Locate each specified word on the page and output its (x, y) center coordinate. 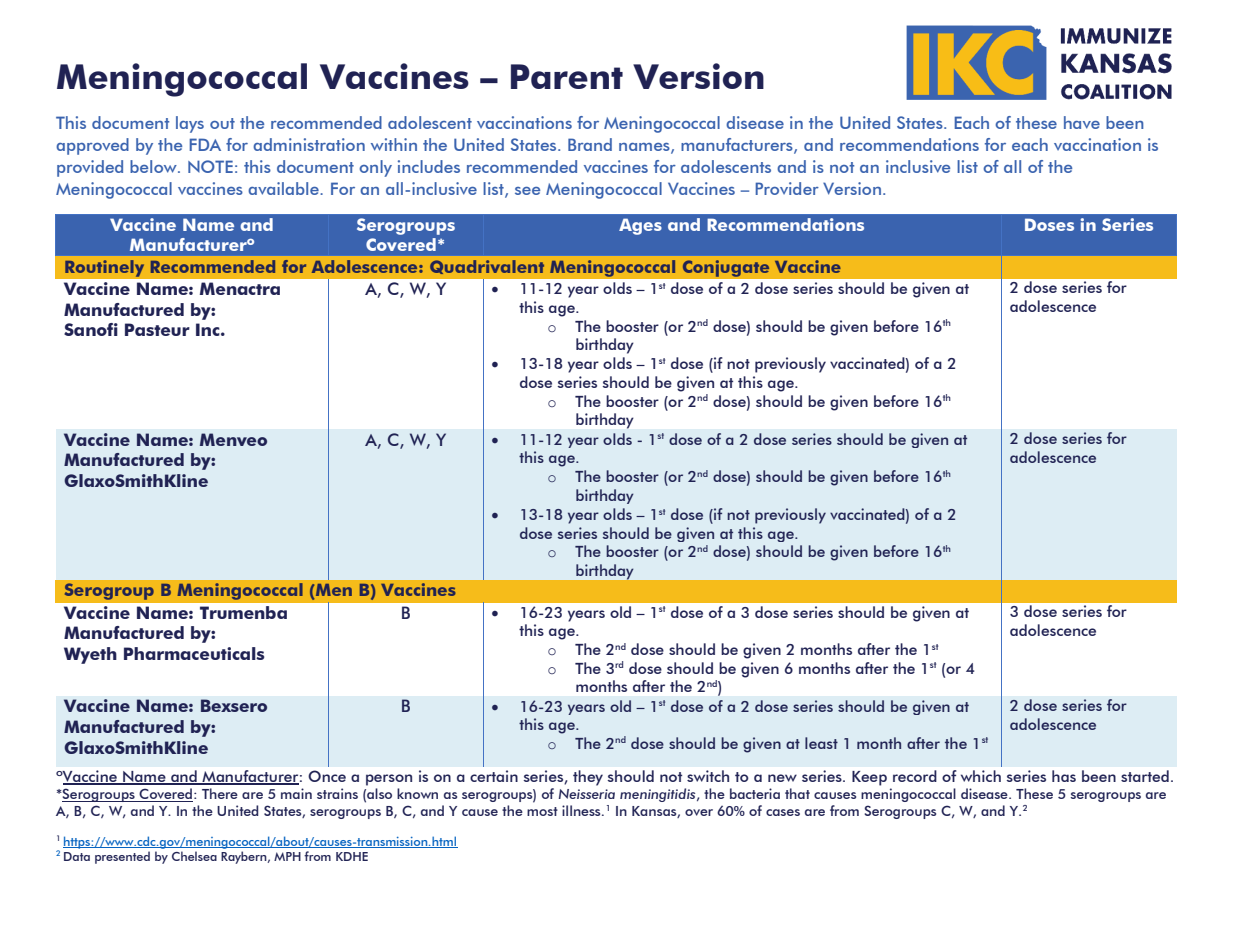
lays (190, 124)
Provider (787, 188)
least (821, 743)
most (542, 811)
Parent (567, 76)
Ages (640, 226)
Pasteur (157, 329)
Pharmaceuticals (194, 653)
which (981, 776)
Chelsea (194, 856)
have (1082, 122)
